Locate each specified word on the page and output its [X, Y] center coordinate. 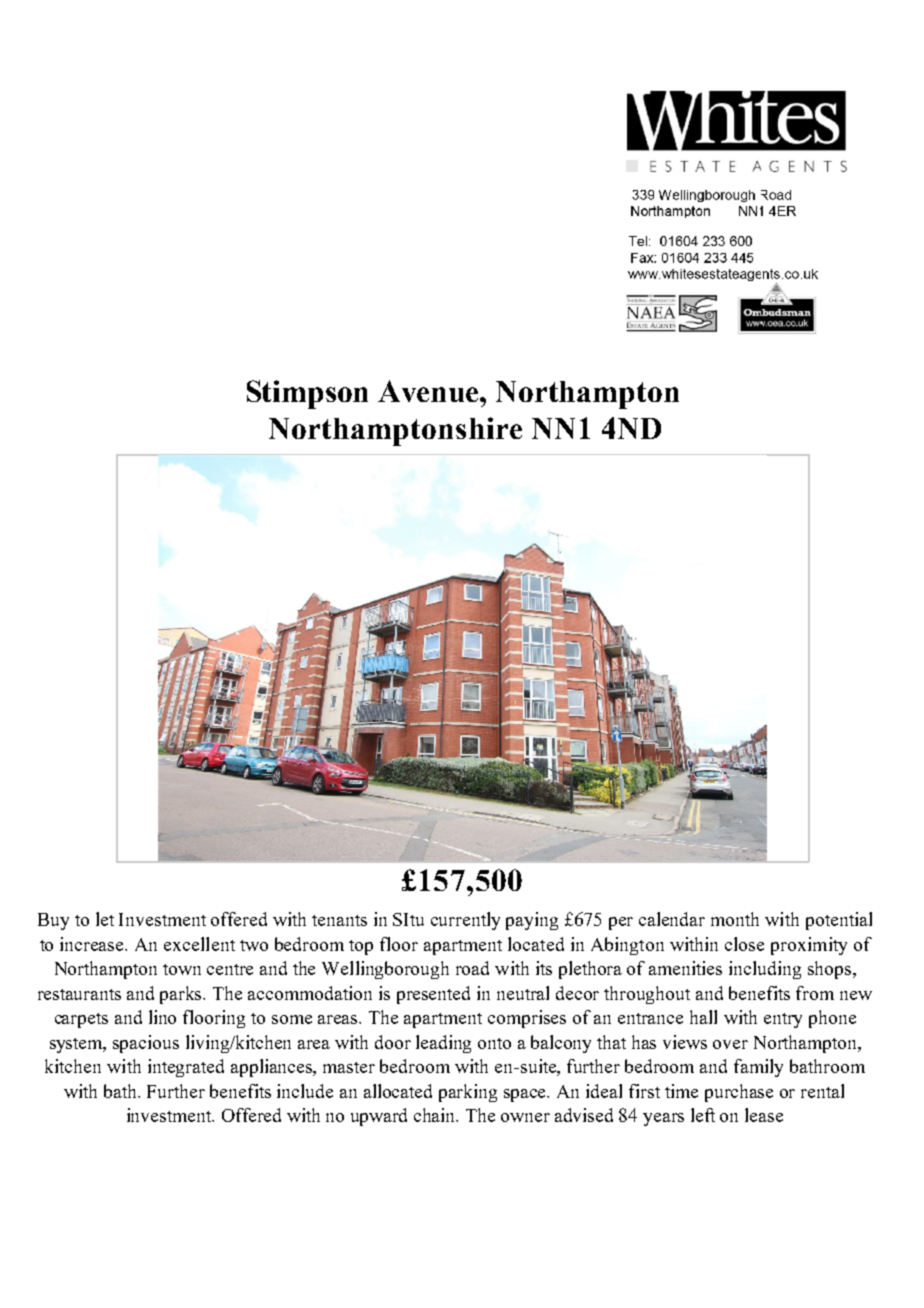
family [758, 1068]
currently [465, 921]
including [765, 970]
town [182, 969]
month [735, 919]
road [472, 968]
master [349, 1067]
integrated [186, 1068]
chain [436, 1115]
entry [783, 1020]
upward [379, 1117]
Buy [53, 921]
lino [162, 1017]
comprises [527, 1019]
